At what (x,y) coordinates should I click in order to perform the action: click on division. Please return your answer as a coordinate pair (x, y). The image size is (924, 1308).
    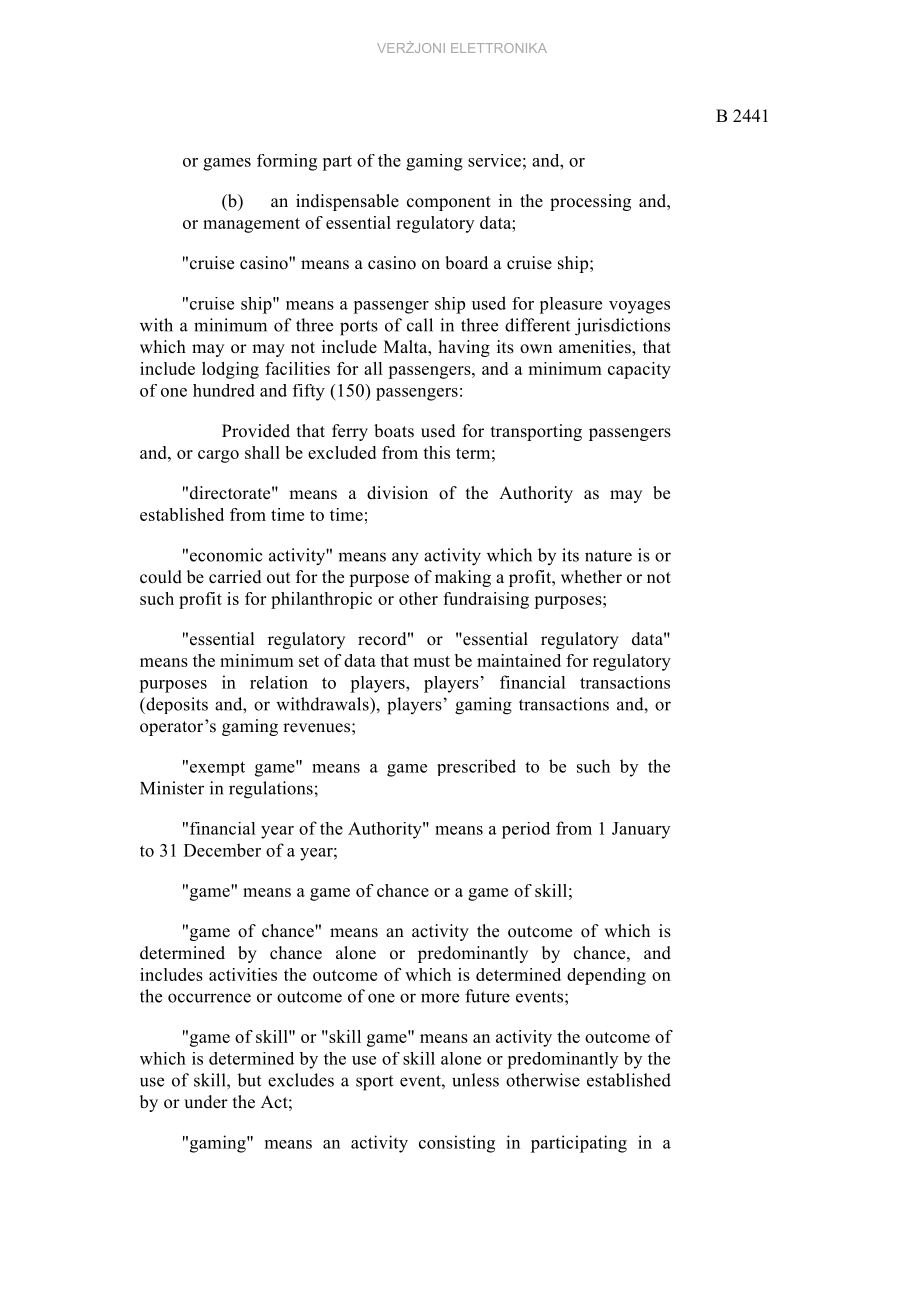
    Looking at the image, I should click on (397, 493).
